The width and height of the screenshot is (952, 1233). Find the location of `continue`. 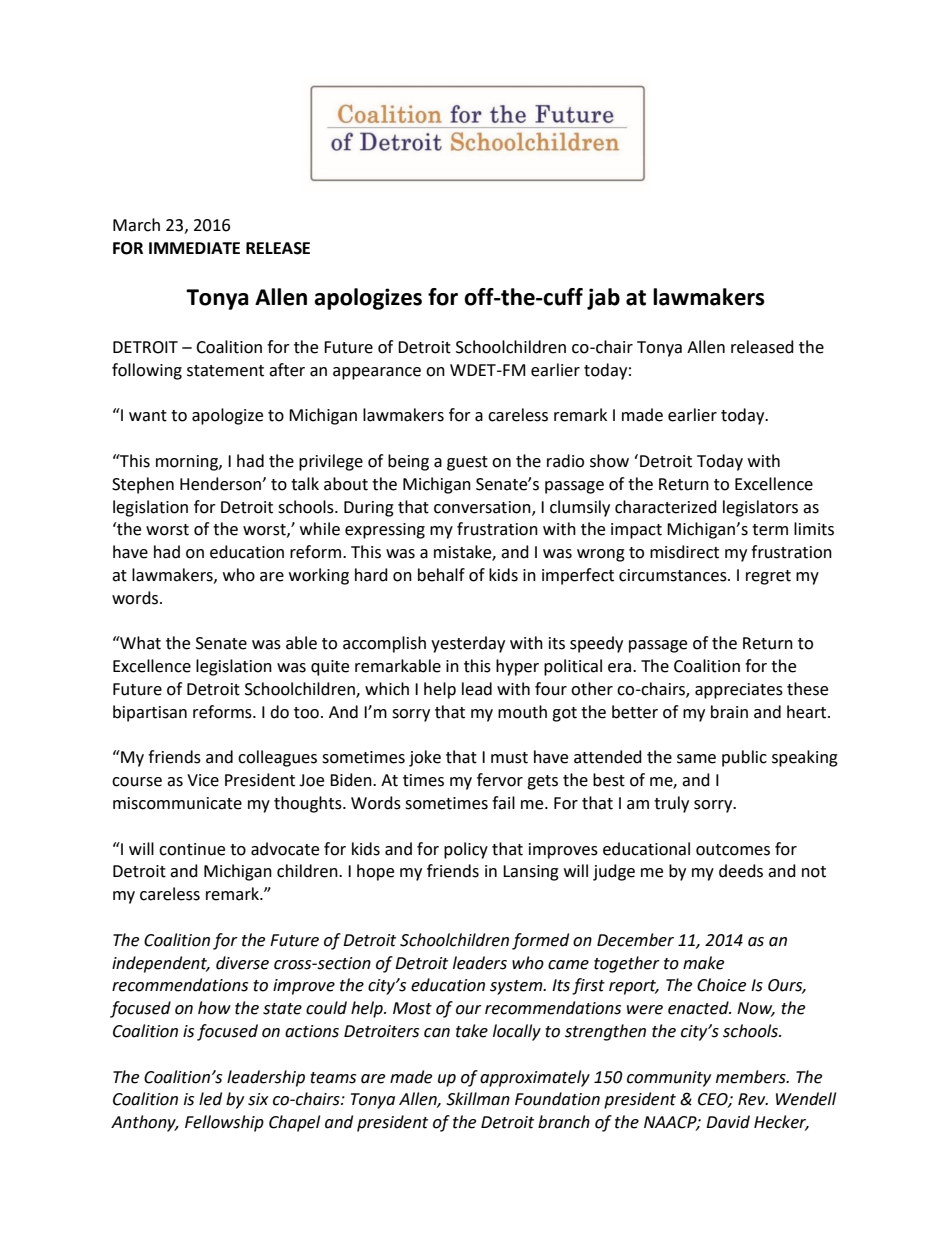

continue is located at coordinates (192, 849).
